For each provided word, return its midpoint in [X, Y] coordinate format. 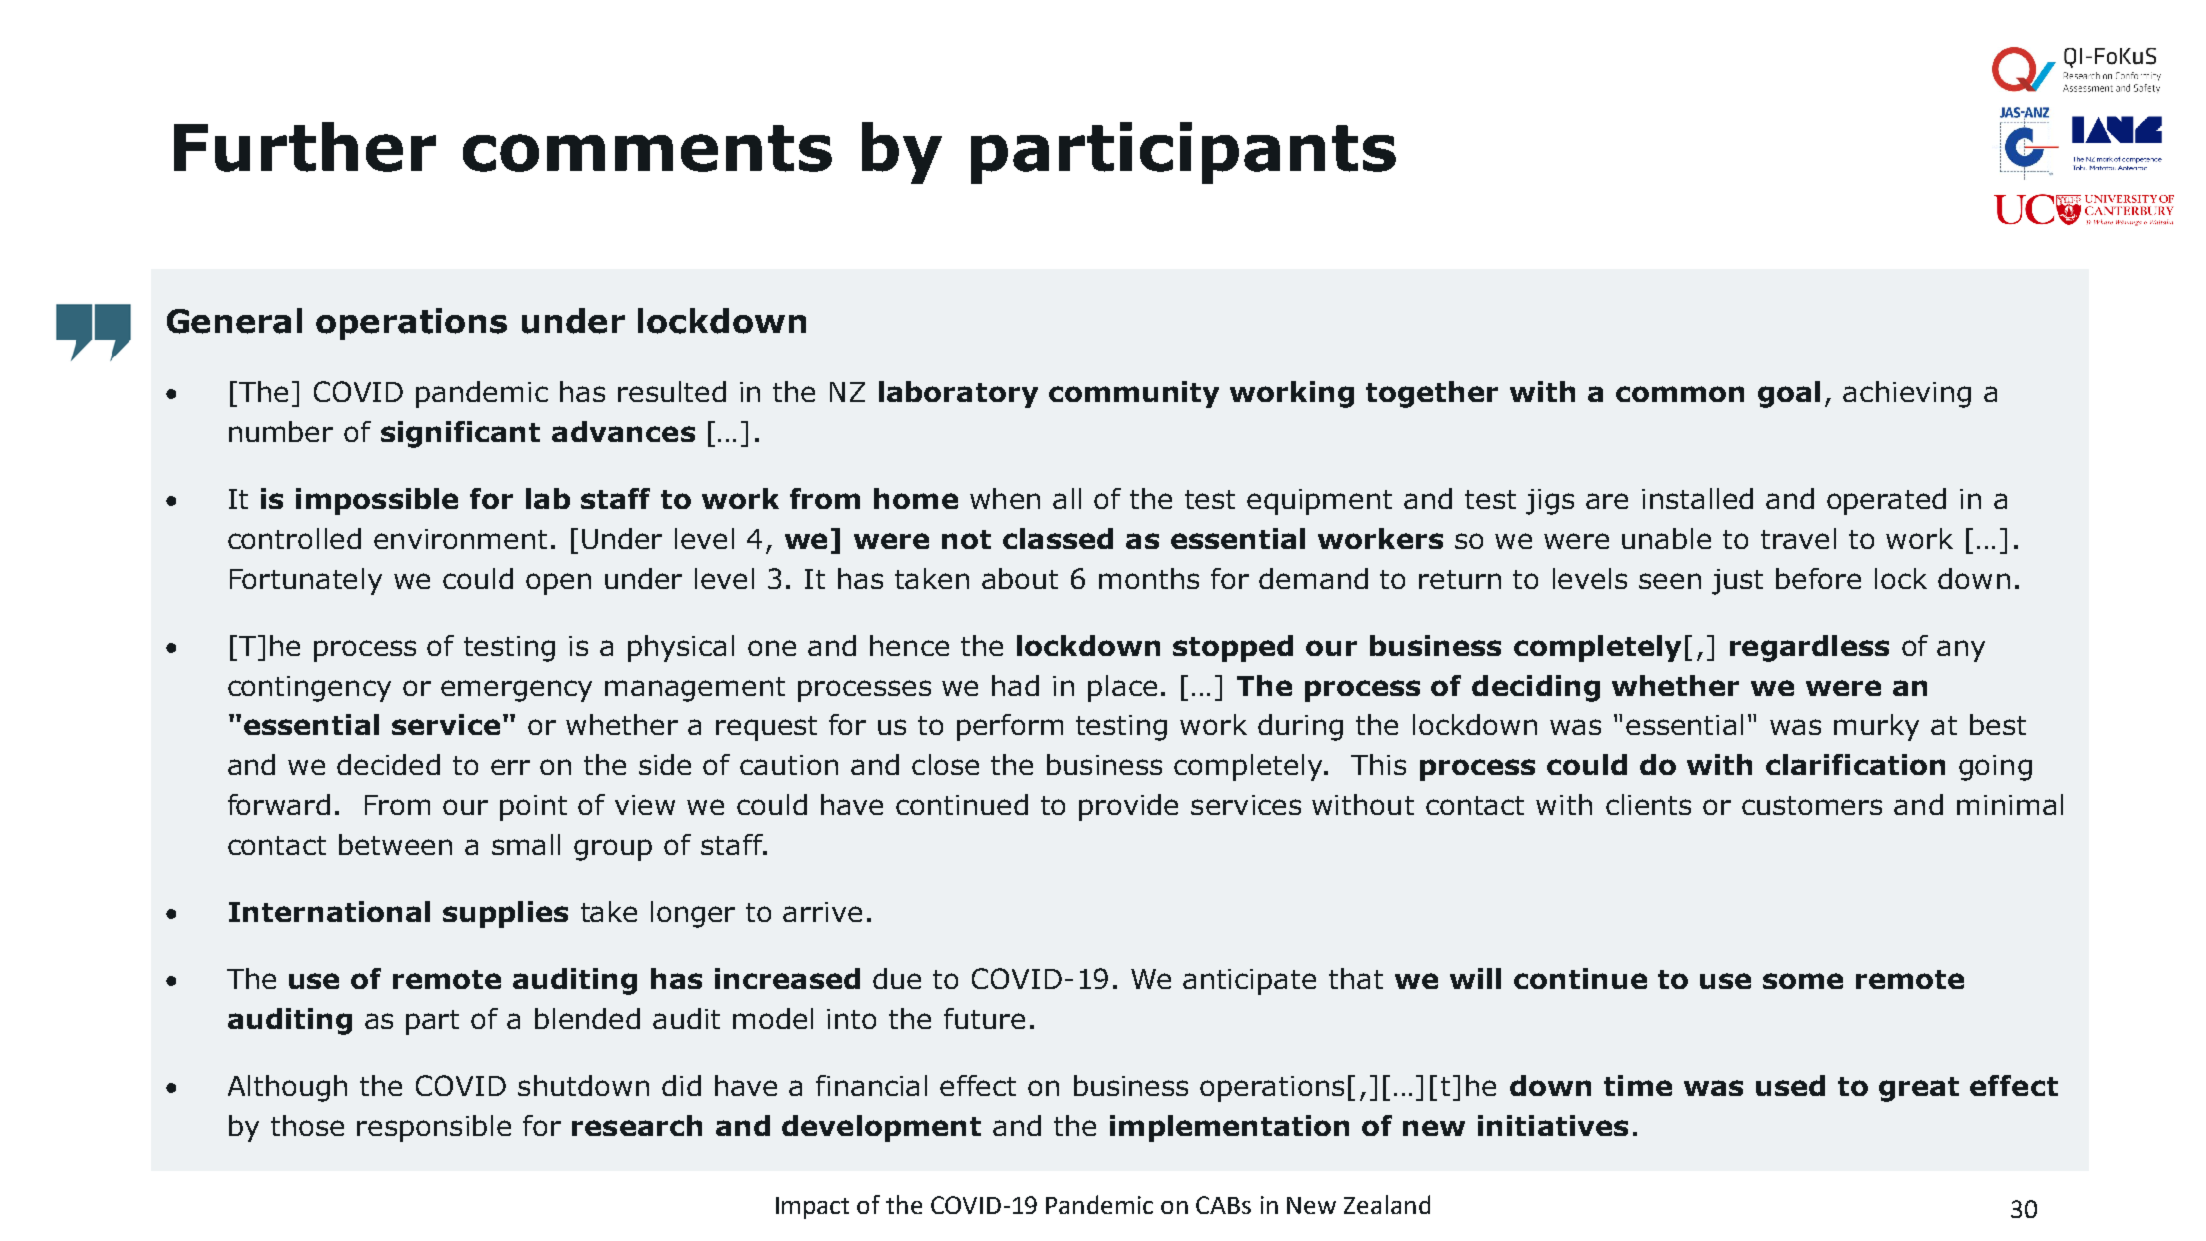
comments [647, 148]
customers [1812, 805]
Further [305, 147]
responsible [434, 1128]
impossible [377, 501]
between [395, 844]
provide [1128, 807]
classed [1058, 538]
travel [1798, 538]
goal [1789, 394]
